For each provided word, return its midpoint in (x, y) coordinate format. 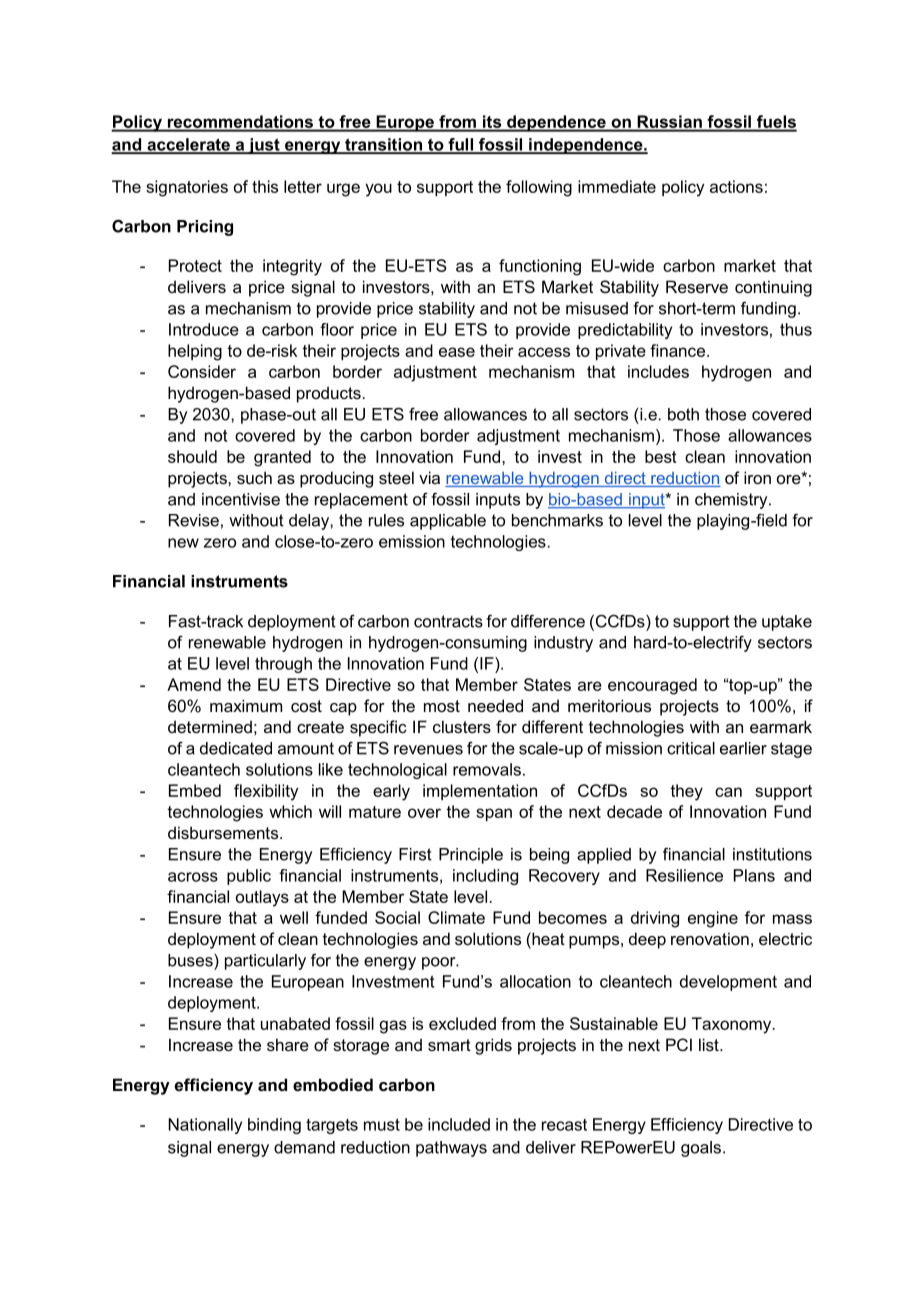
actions (736, 186)
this (265, 186)
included (459, 1124)
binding (274, 1126)
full (461, 145)
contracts (448, 621)
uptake (787, 623)
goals (701, 1149)
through (283, 665)
